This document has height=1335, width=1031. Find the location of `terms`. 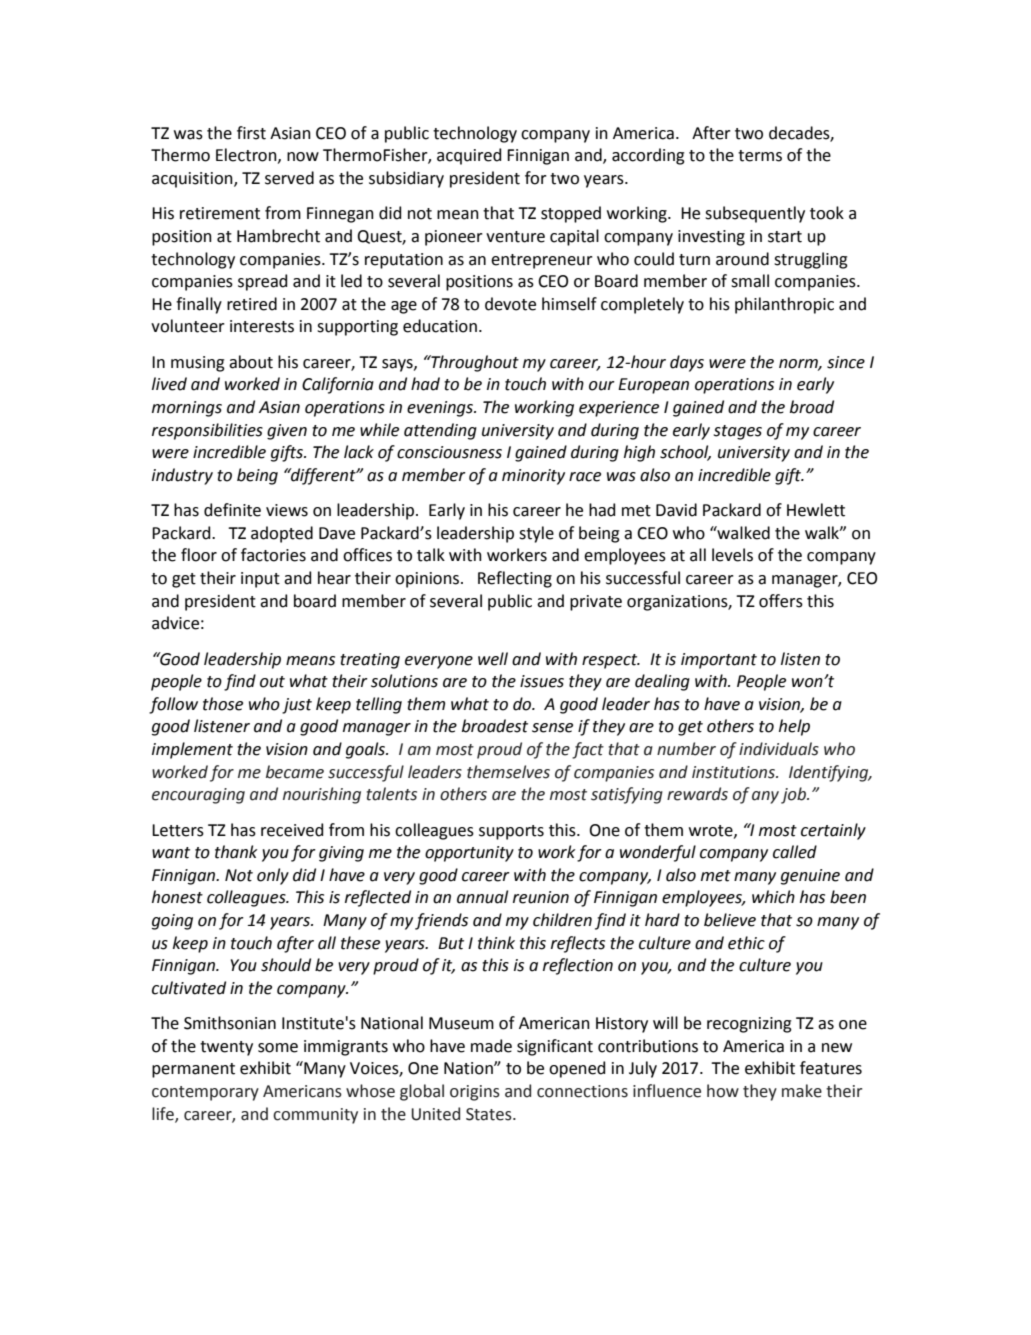

terms is located at coordinates (760, 156).
